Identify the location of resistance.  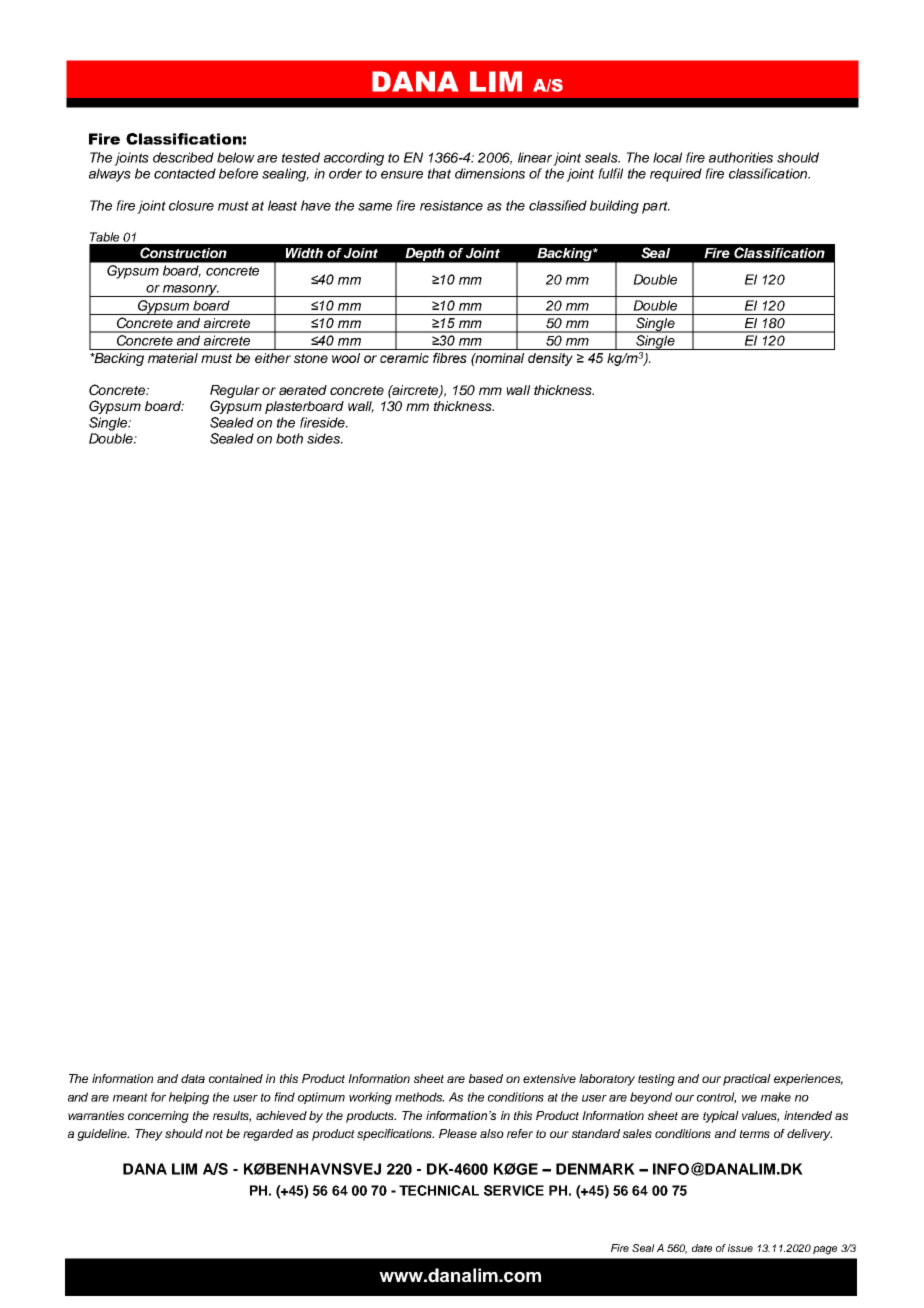
(451, 205).
